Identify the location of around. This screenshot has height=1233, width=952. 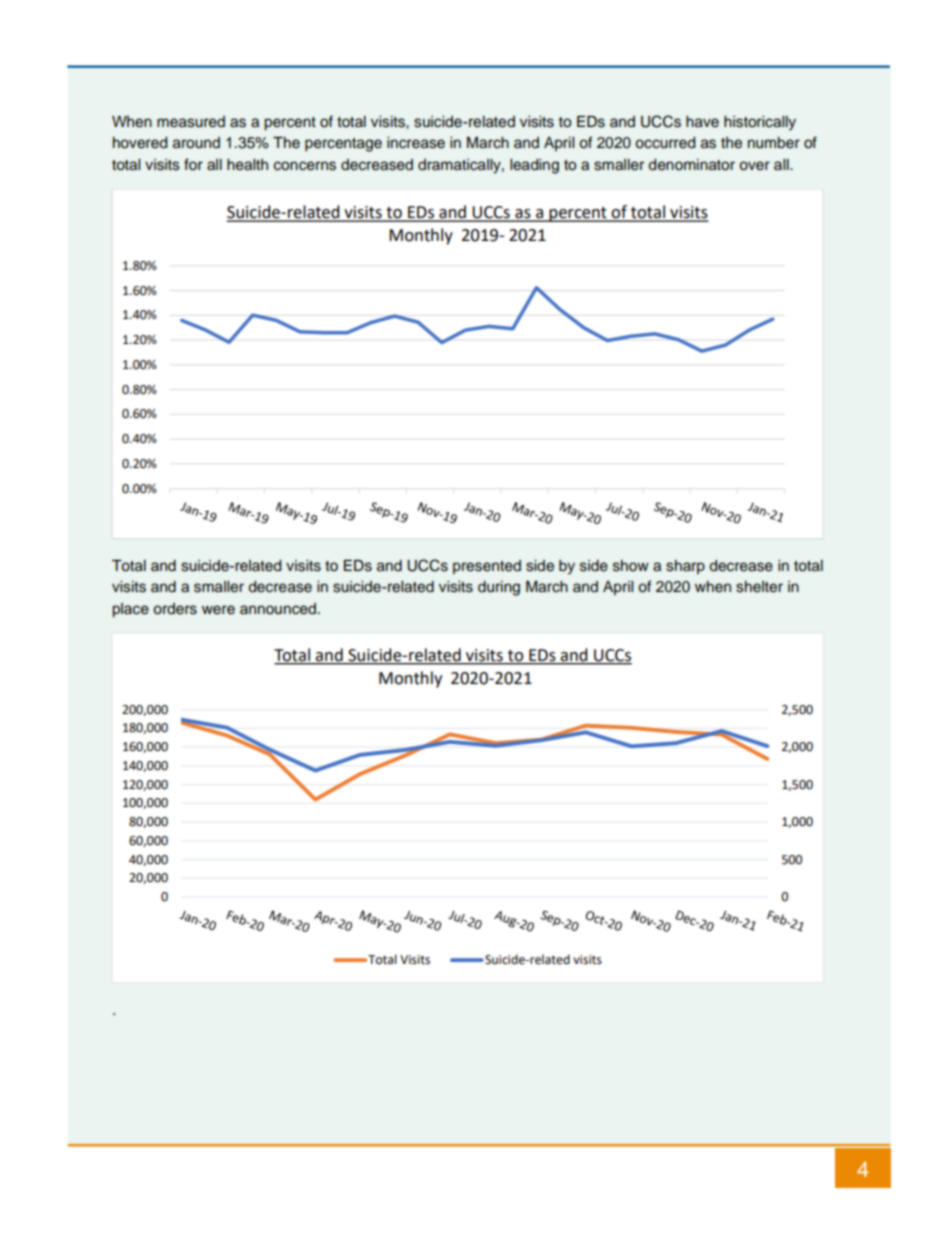
(196, 143).
